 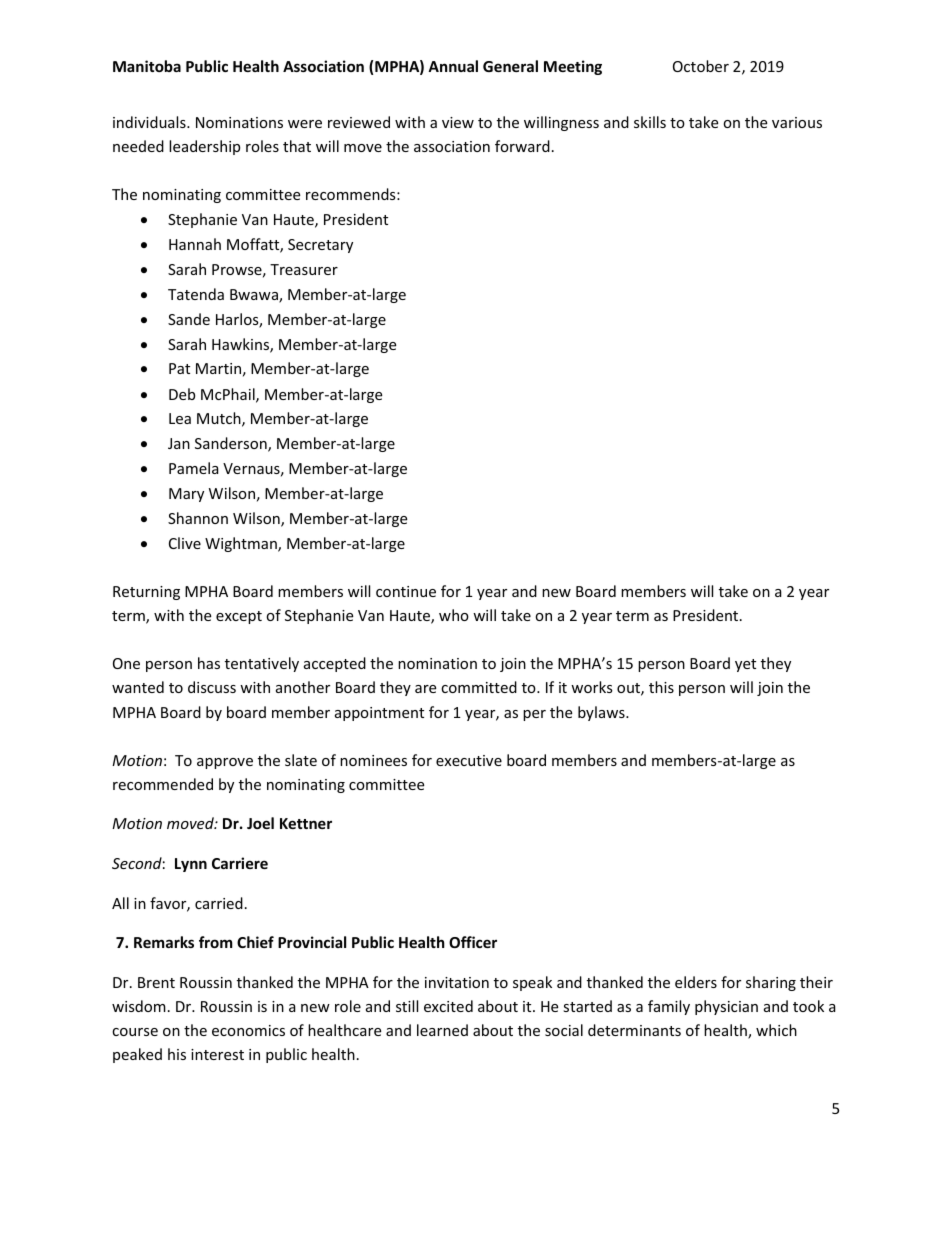 What do you see at coordinates (212, 687) in the screenshot?
I see `discuss` at bounding box center [212, 687].
